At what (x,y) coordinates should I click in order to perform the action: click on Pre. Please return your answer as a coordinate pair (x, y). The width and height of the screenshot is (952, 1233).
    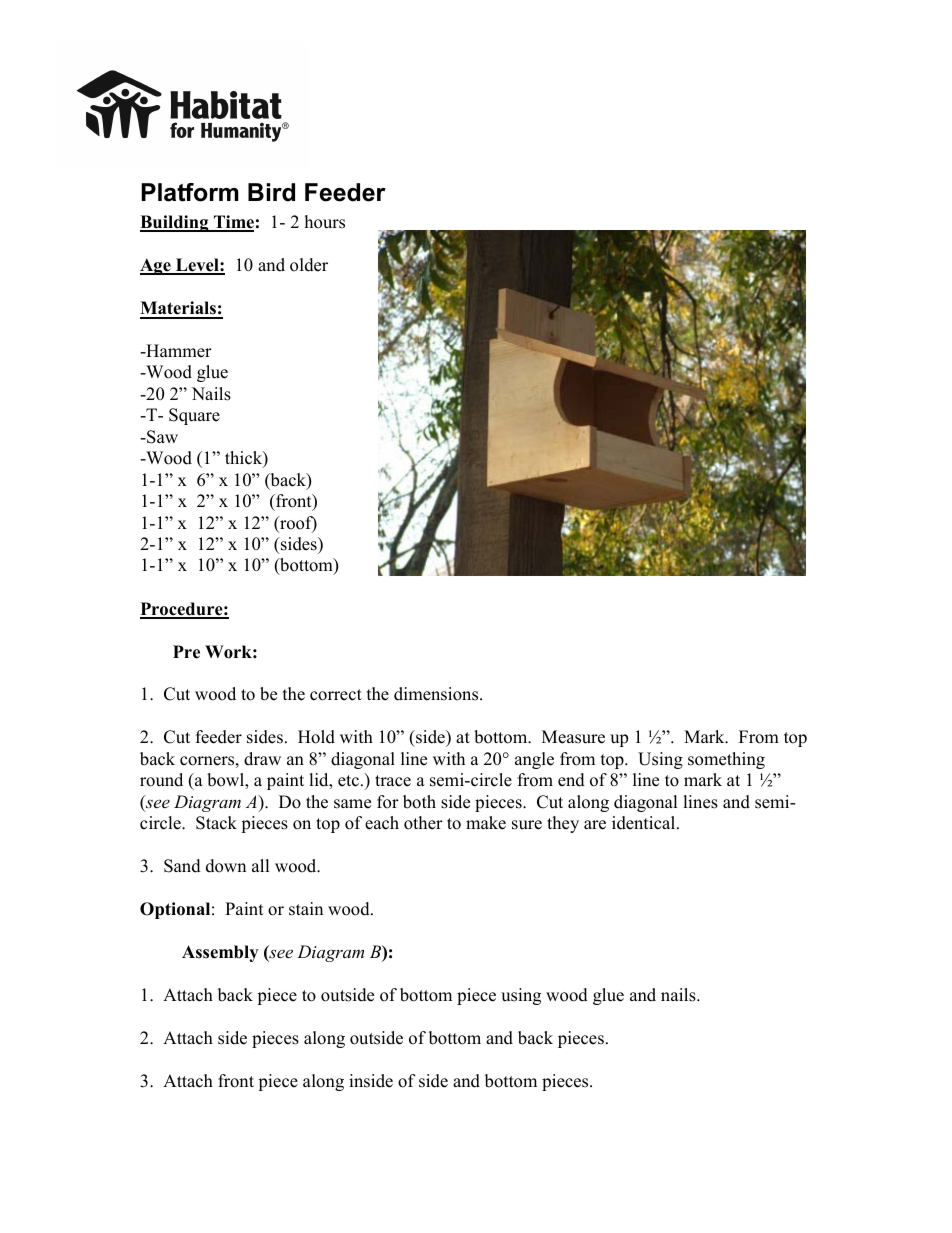
    Looking at the image, I should click on (186, 652).
